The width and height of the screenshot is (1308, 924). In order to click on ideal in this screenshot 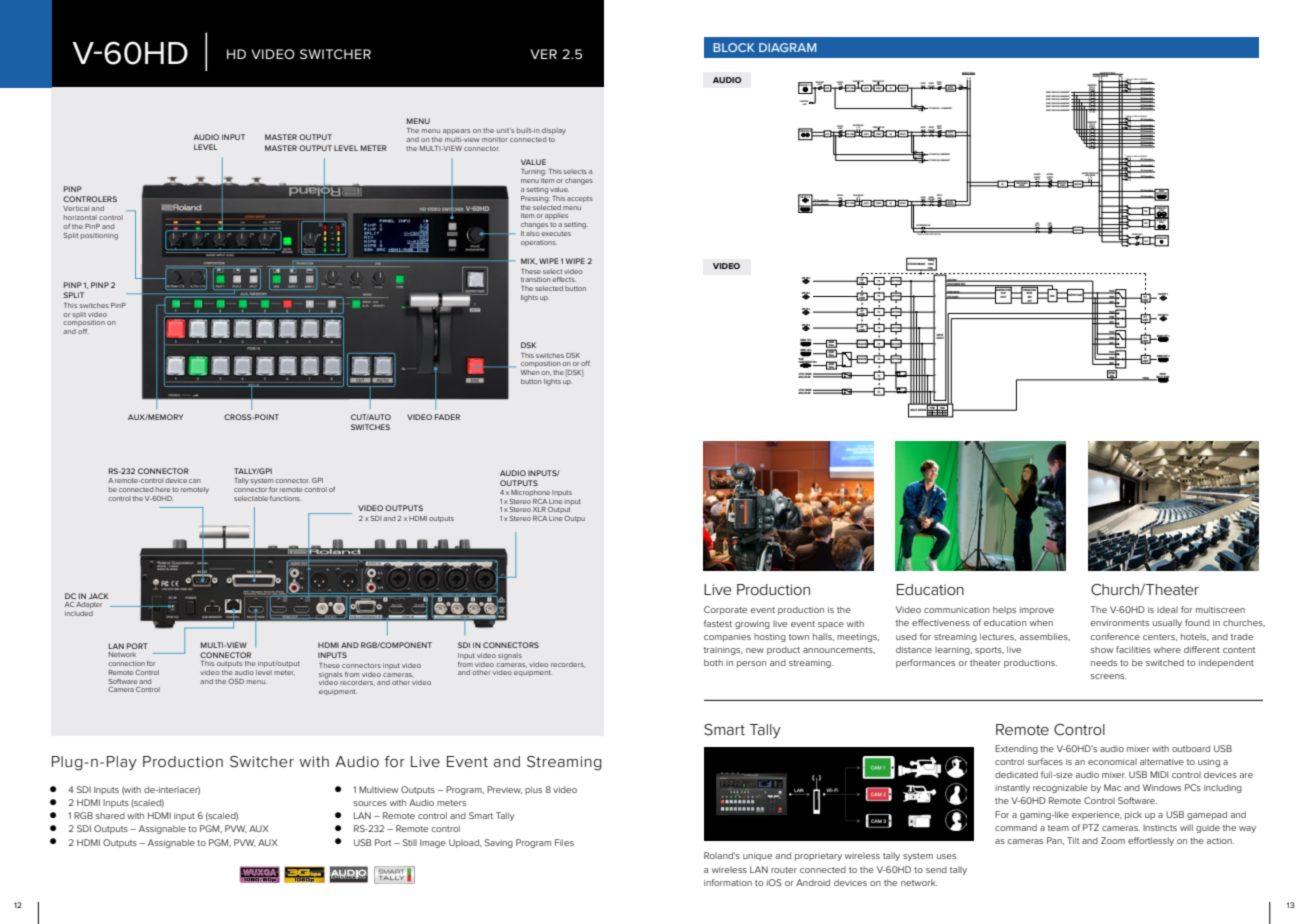, I will do `click(1167, 609)`.
